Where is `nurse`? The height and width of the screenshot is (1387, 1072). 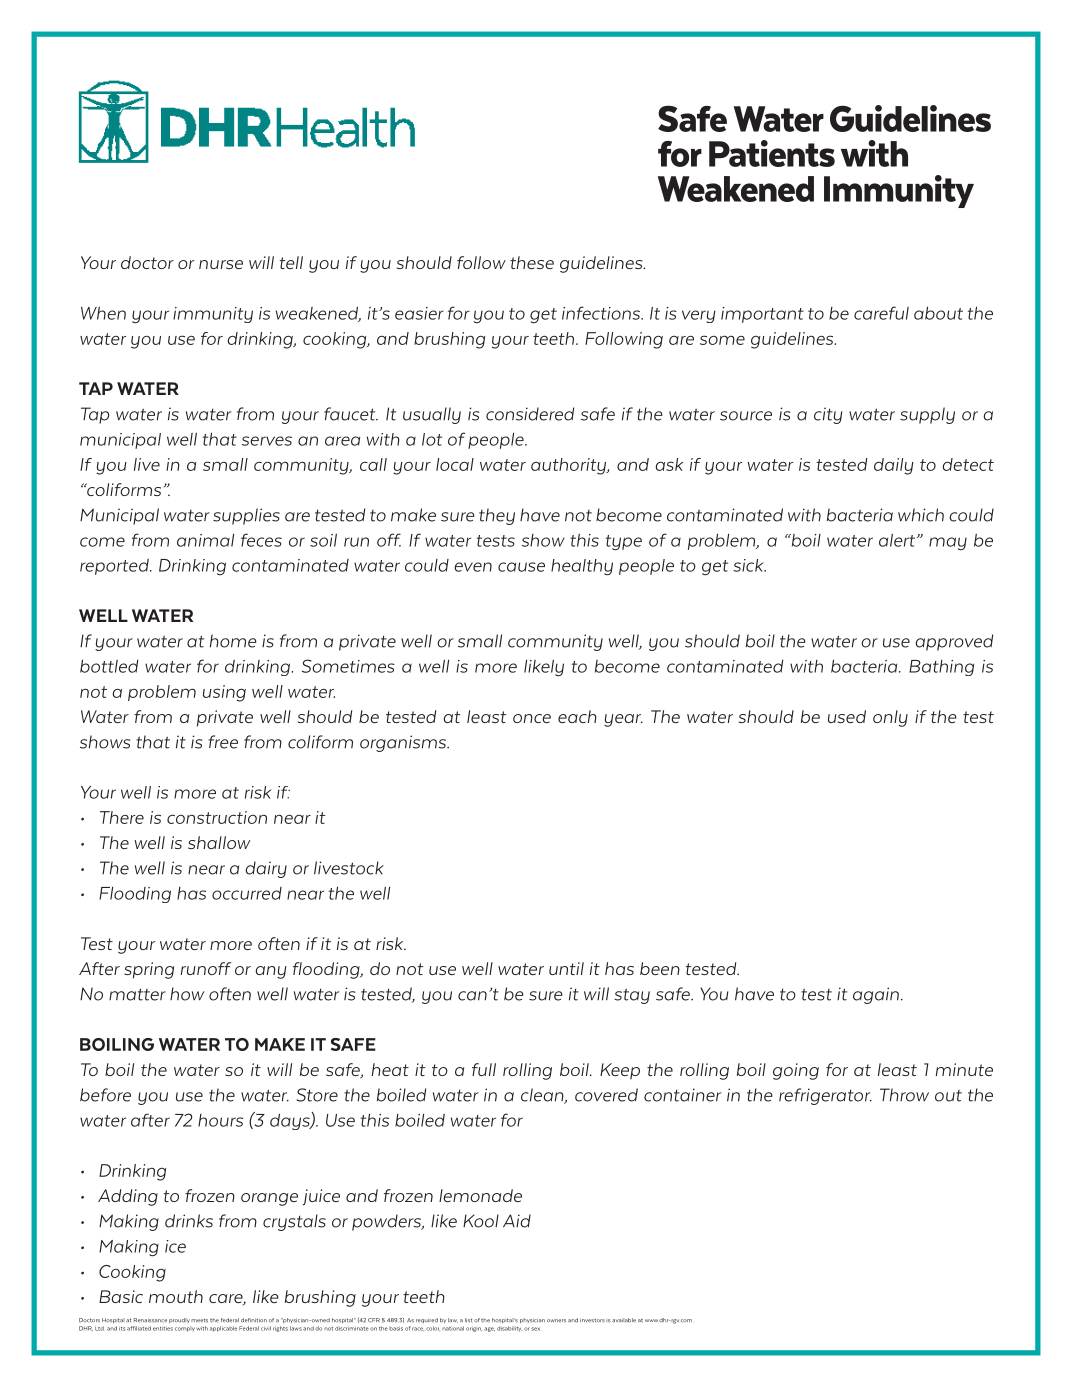
nurse is located at coordinates (221, 264).
